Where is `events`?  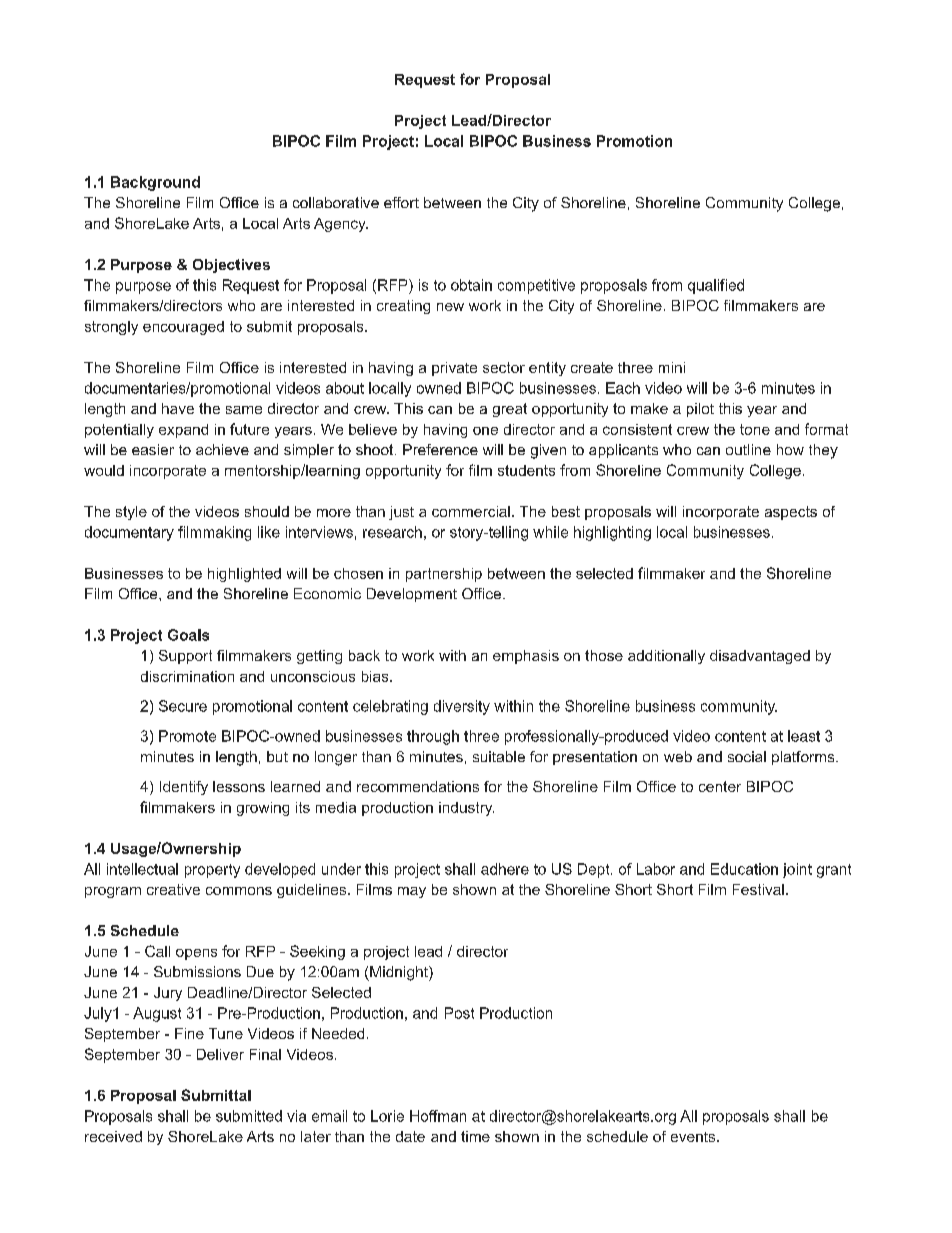
events is located at coordinates (694, 1137).
